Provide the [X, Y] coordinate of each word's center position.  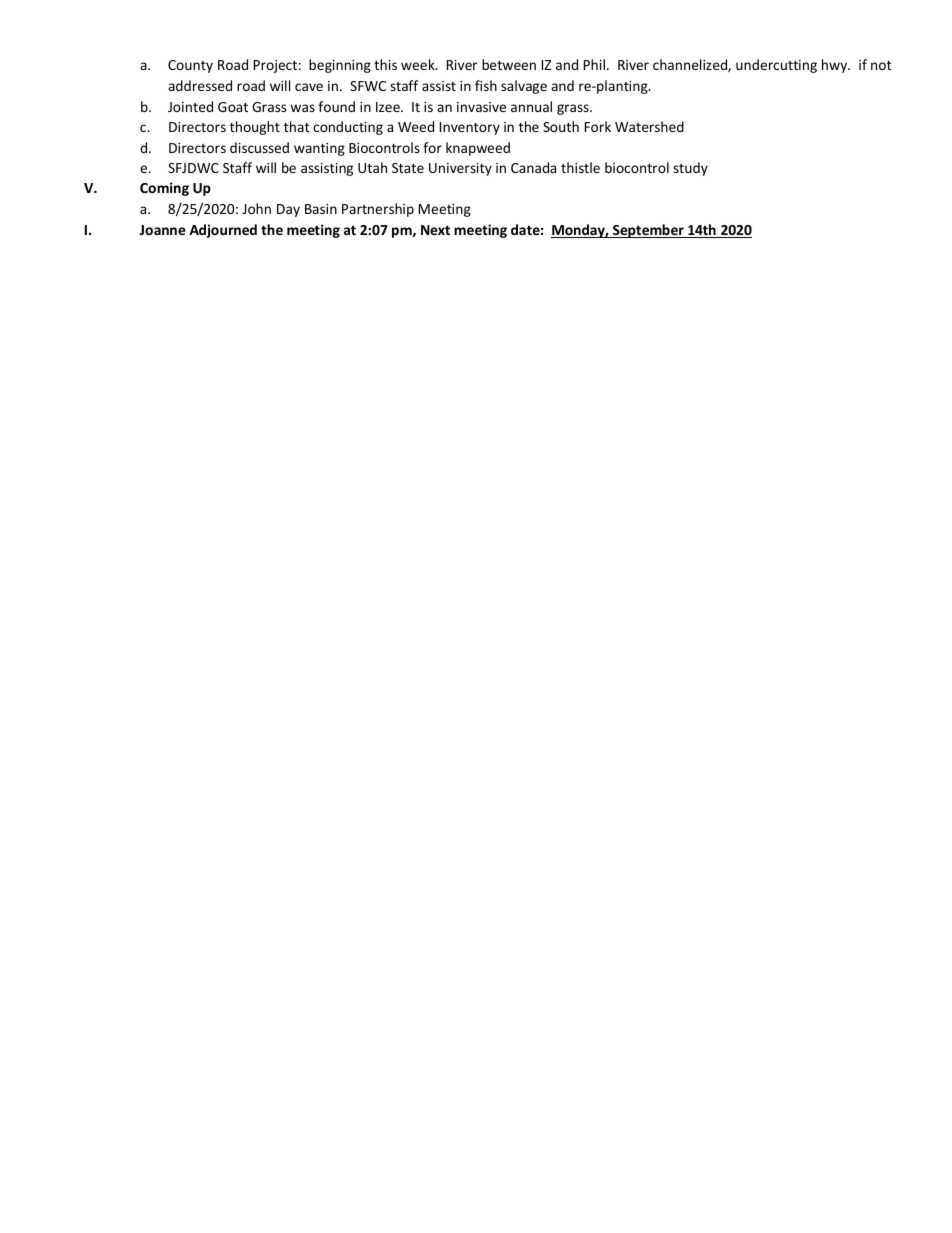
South [561, 126]
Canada [533, 167]
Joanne [163, 230]
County [190, 66]
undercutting [776, 66]
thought [255, 128]
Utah [372, 167]
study [690, 169]
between [509, 64]
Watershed [649, 126]
